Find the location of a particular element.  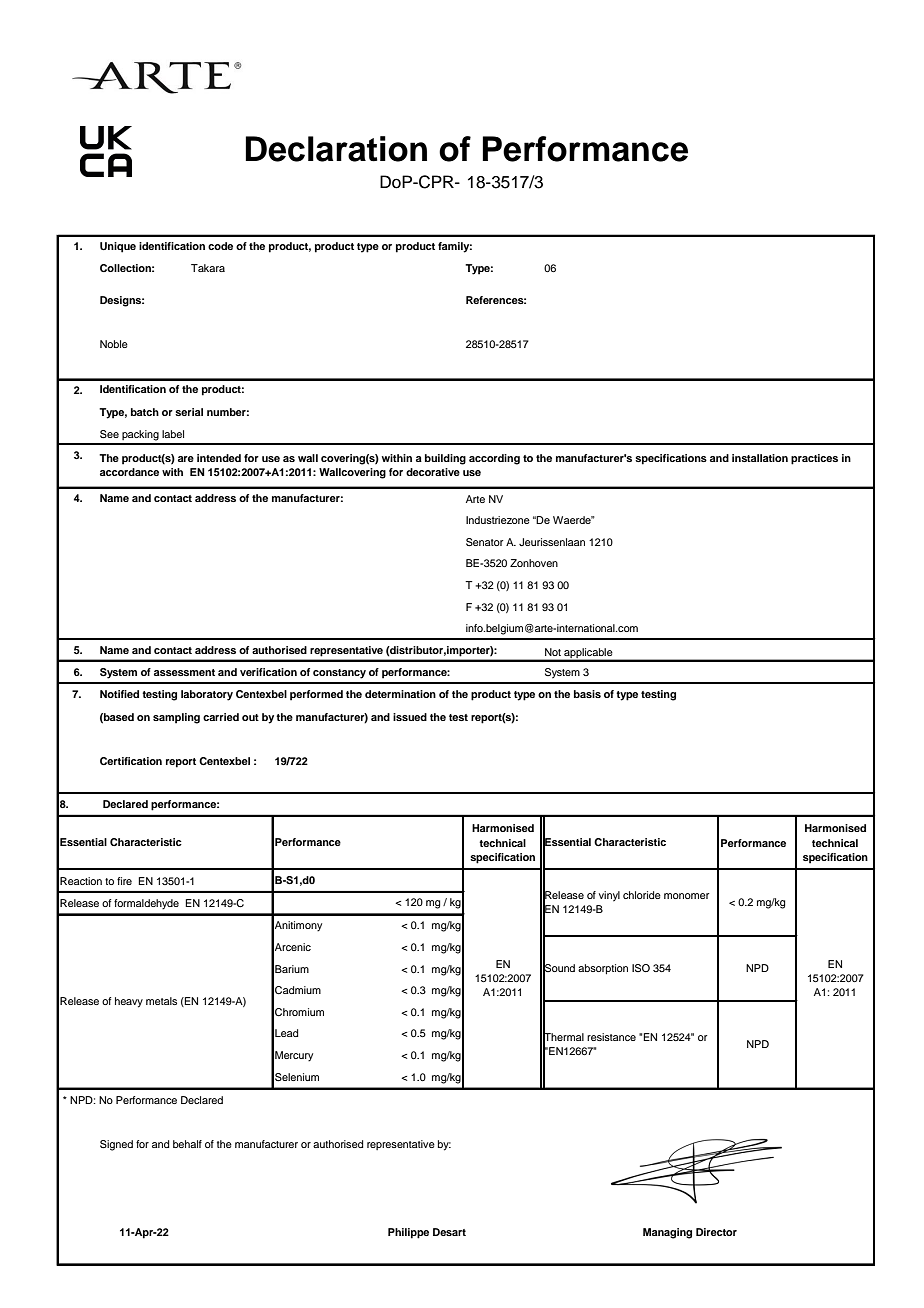

behalf is located at coordinates (187, 1144).
